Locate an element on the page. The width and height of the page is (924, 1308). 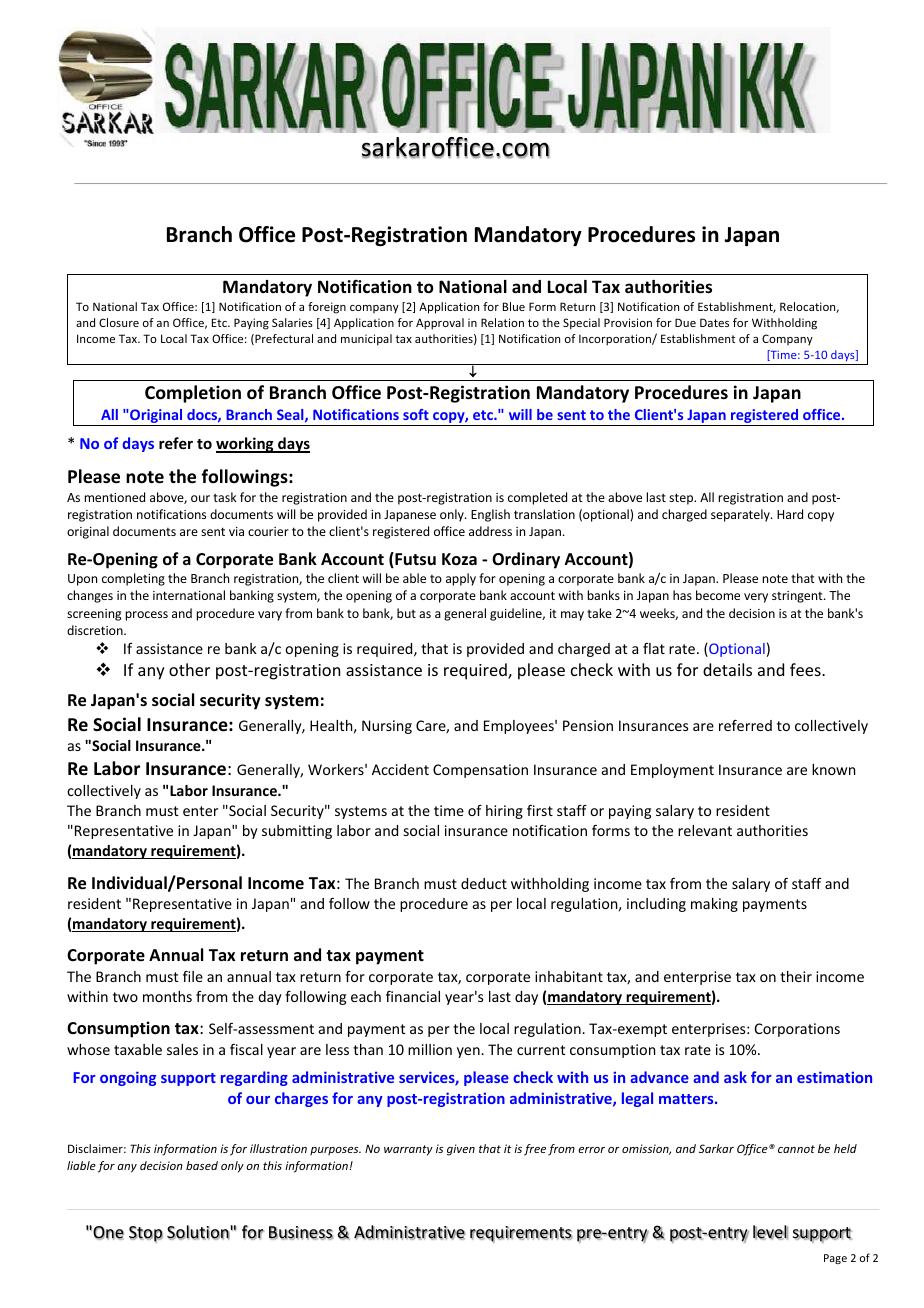
other is located at coordinates (189, 669).
